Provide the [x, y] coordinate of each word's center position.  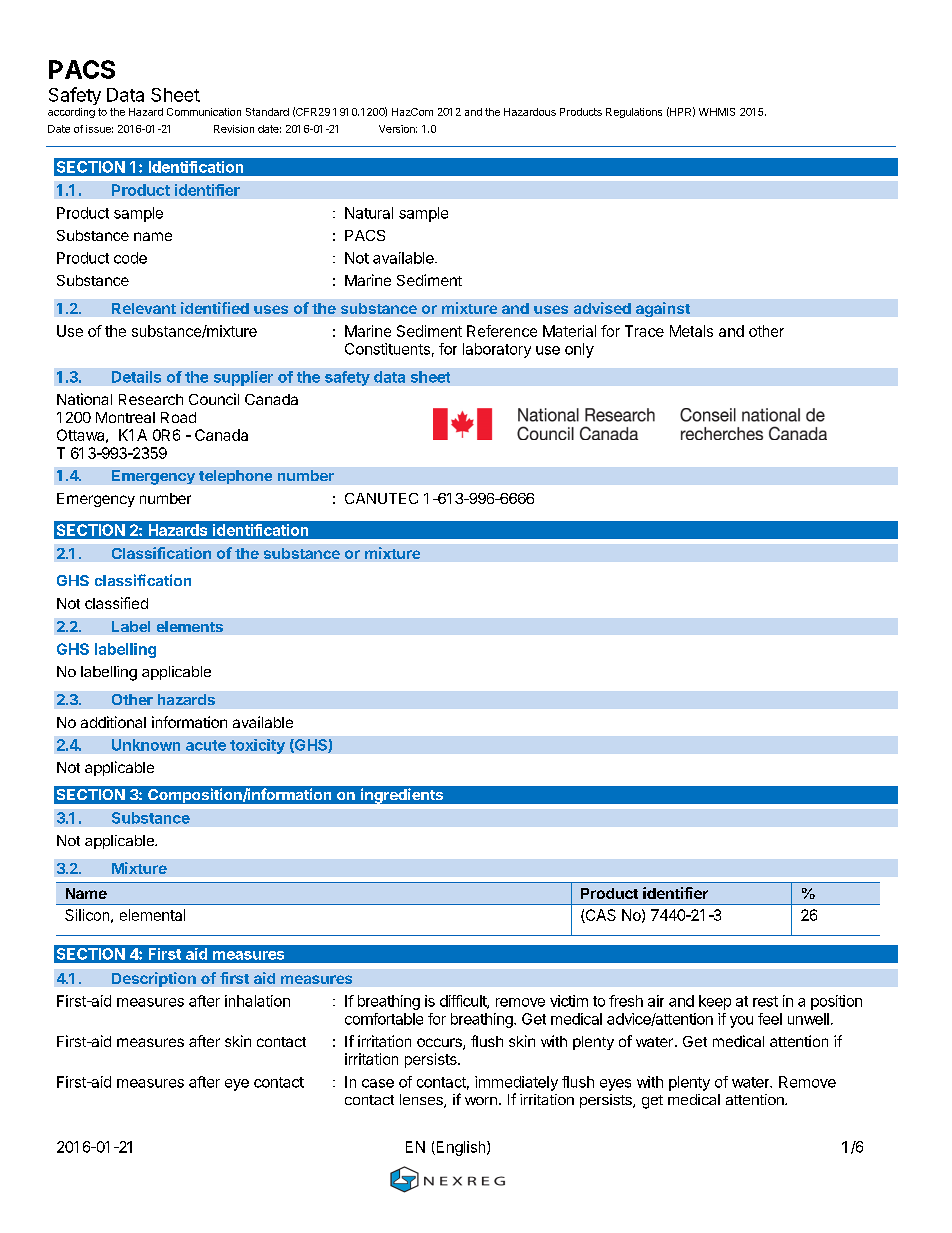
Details [136, 377]
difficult [464, 1002]
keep [715, 1002]
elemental [152, 915]
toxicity [257, 746]
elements [190, 626]
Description [154, 979]
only [579, 350]
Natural [369, 213]
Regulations [634, 113]
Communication [204, 112]
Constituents [387, 349]
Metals [691, 331]
